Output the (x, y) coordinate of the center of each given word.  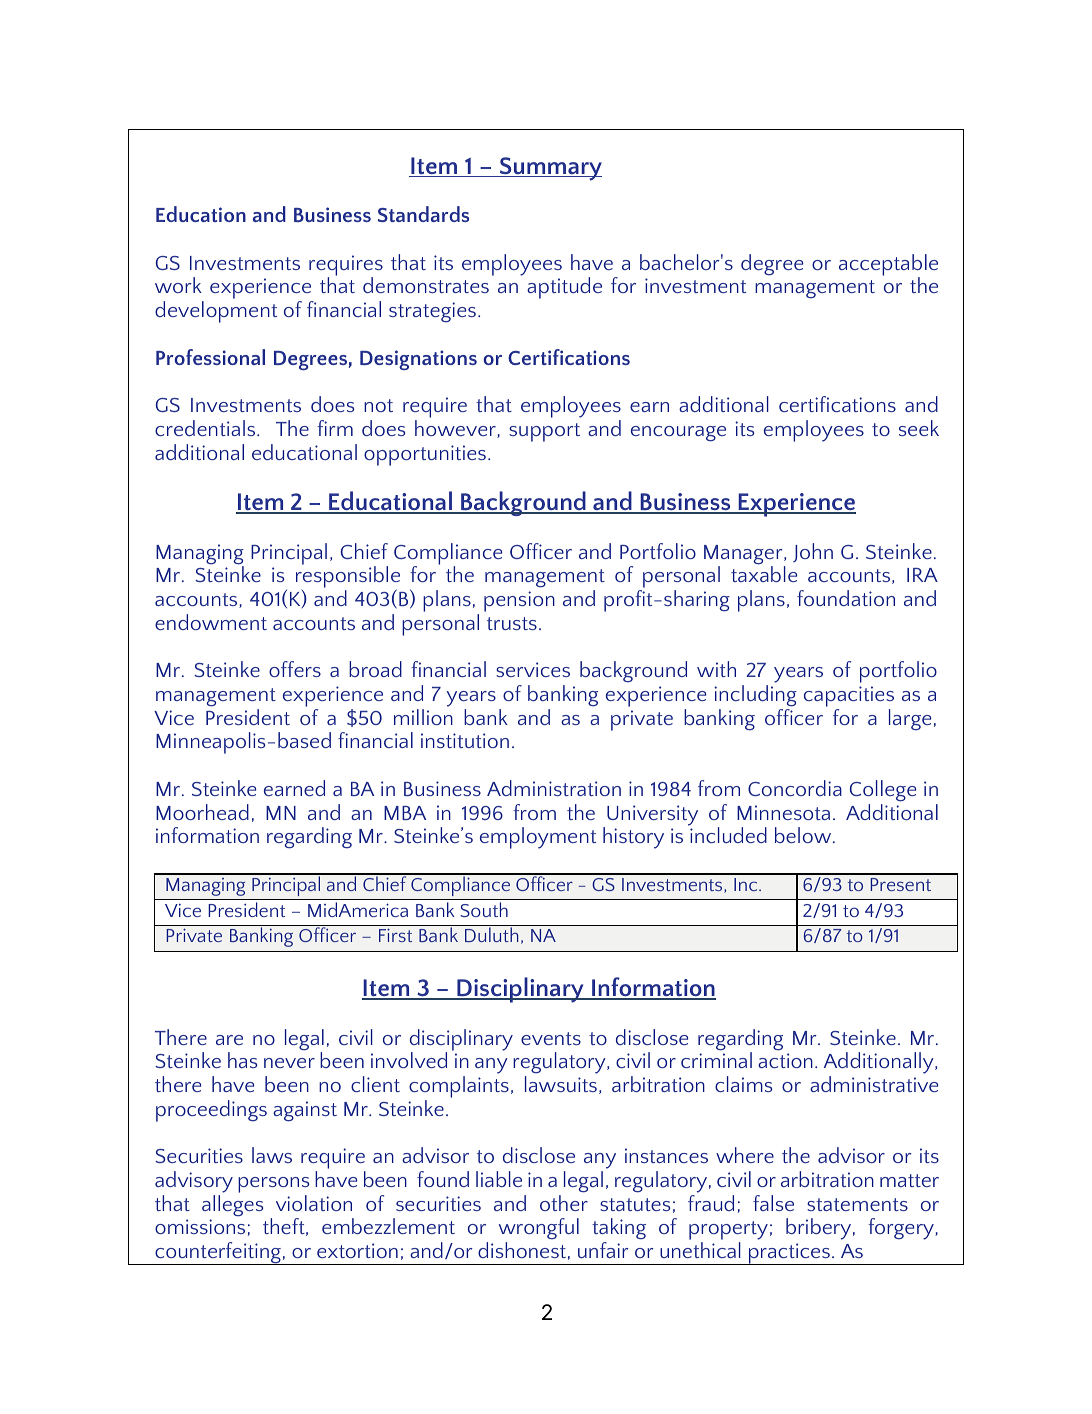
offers (295, 669)
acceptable (888, 266)
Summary (549, 169)
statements (857, 1204)
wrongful (539, 1230)
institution (465, 740)
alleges (232, 1206)
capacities (849, 696)
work (178, 285)
